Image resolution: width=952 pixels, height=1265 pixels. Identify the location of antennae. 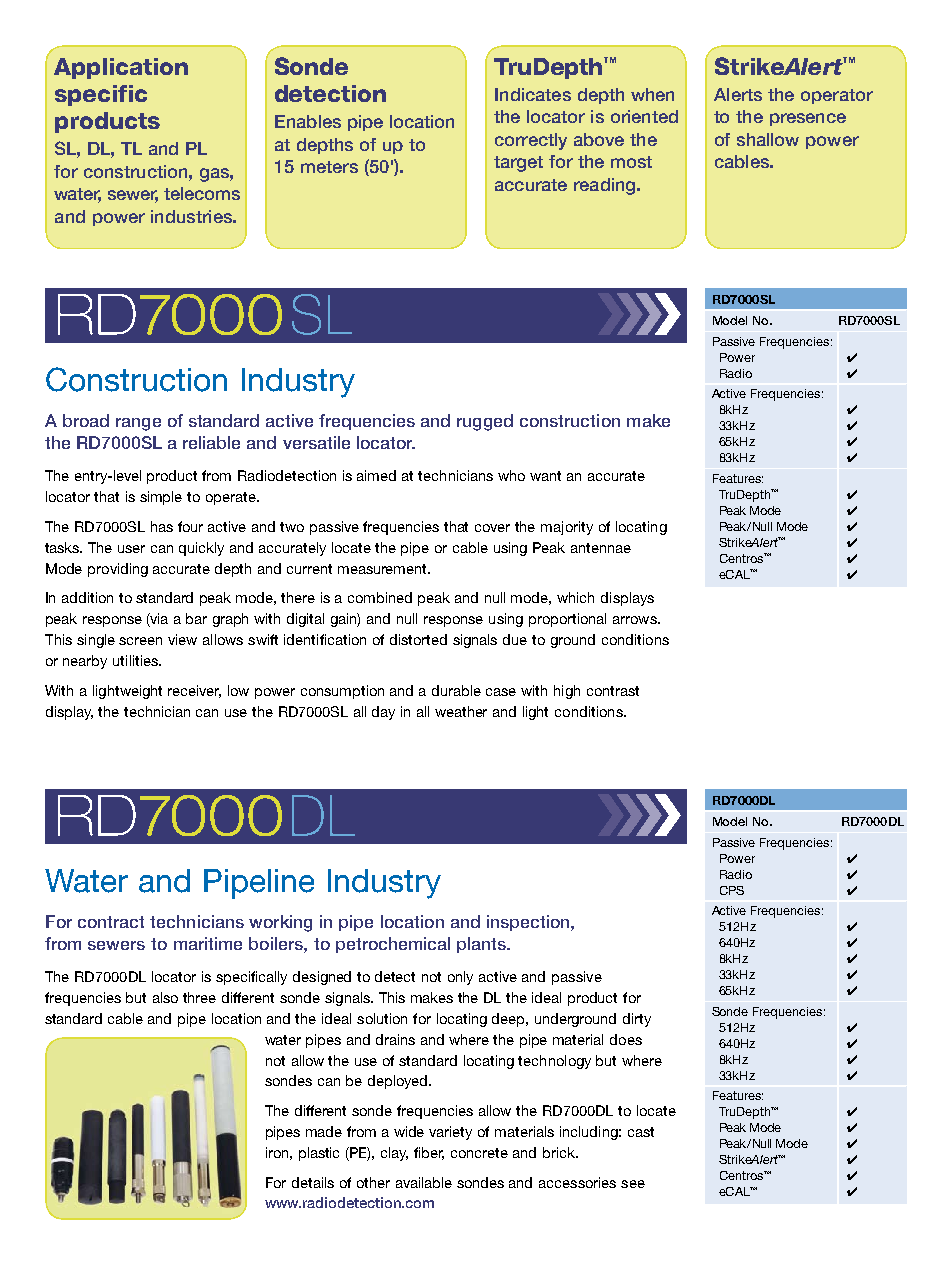
(601, 548).
